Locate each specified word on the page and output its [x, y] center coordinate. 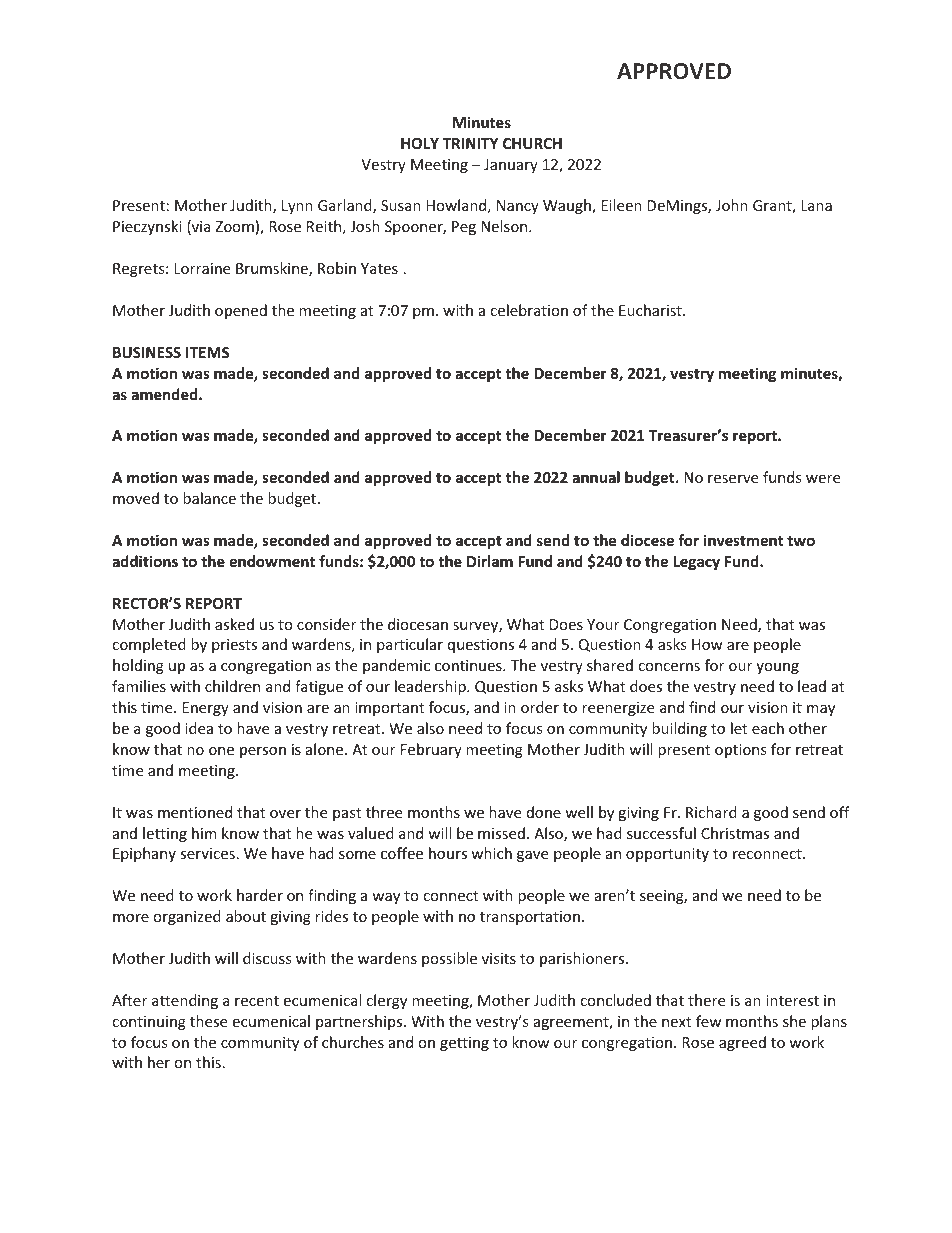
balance [209, 498]
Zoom [234, 226]
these [208, 1021]
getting [464, 1044]
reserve [733, 479]
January [511, 166]
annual [596, 477]
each [768, 728]
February [431, 750]
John [732, 205]
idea [199, 728]
